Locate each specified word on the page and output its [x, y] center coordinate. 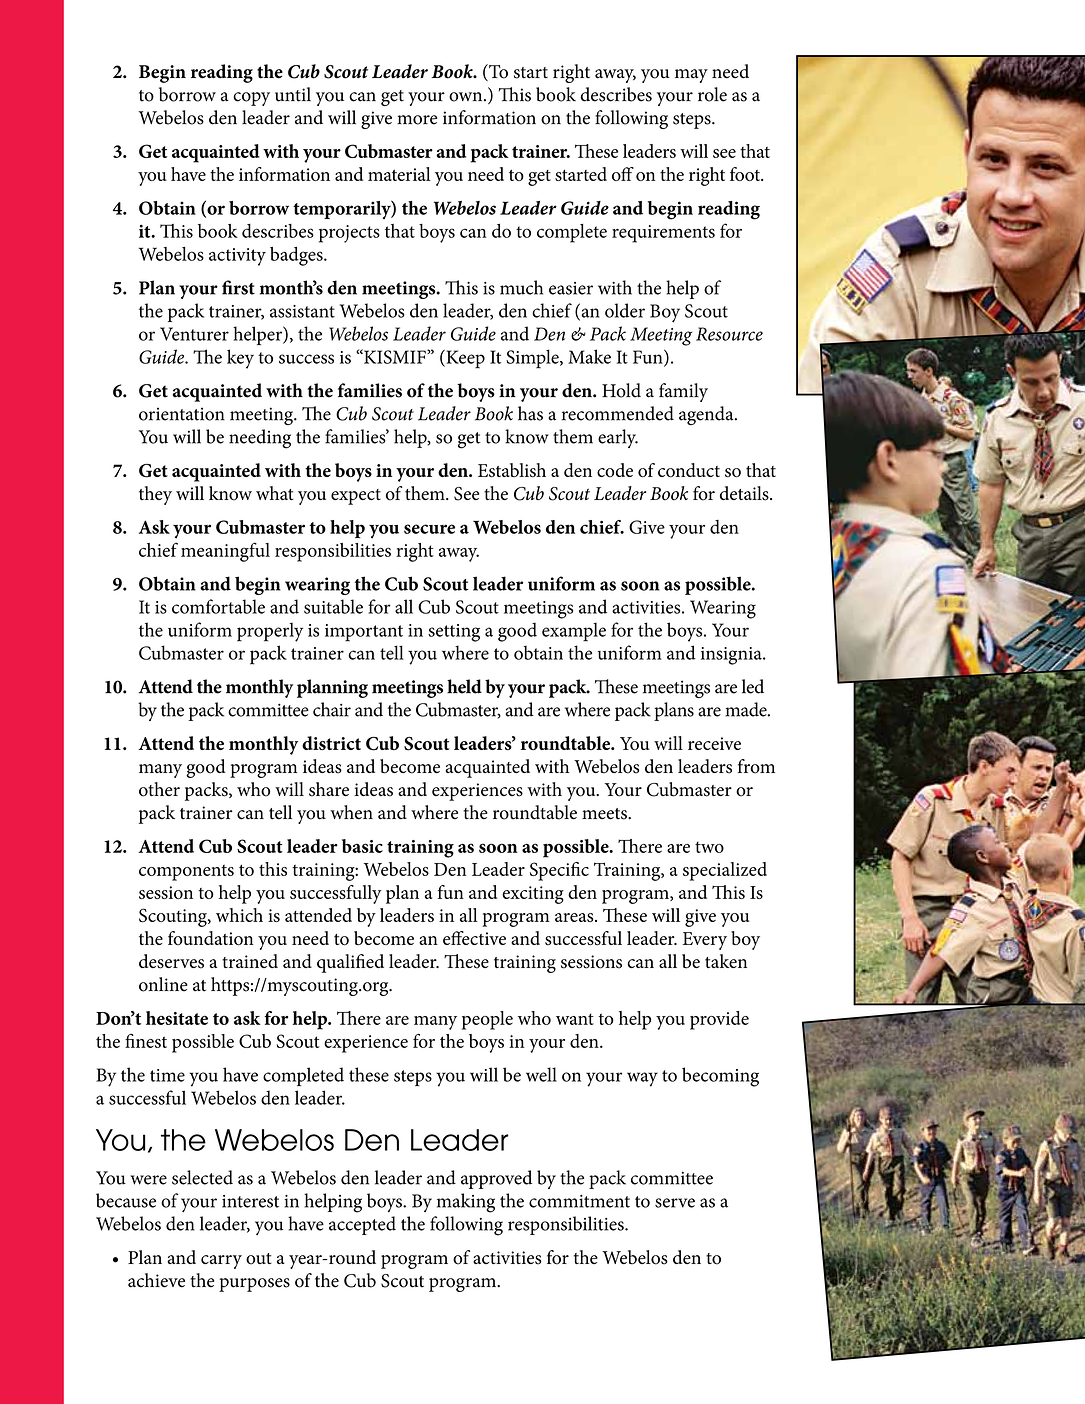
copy [251, 99]
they [155, 495]
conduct [689, 470]
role [712, 94]
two [709, 847]
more [417, 120]
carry [221, 1262]
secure [429, 529]
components [186, 873]
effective [474, 938]
